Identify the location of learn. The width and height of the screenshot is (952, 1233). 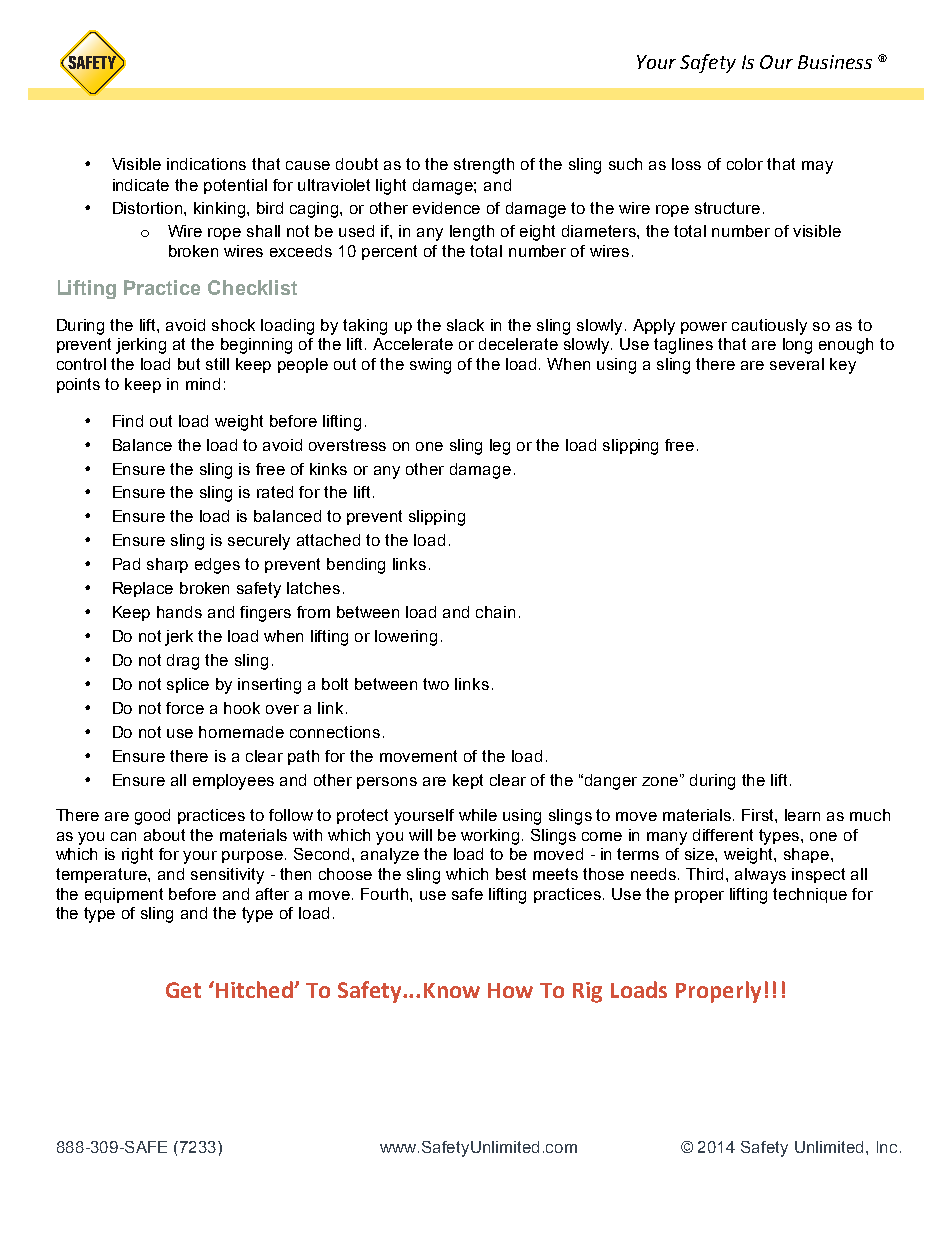
(802, 815).
